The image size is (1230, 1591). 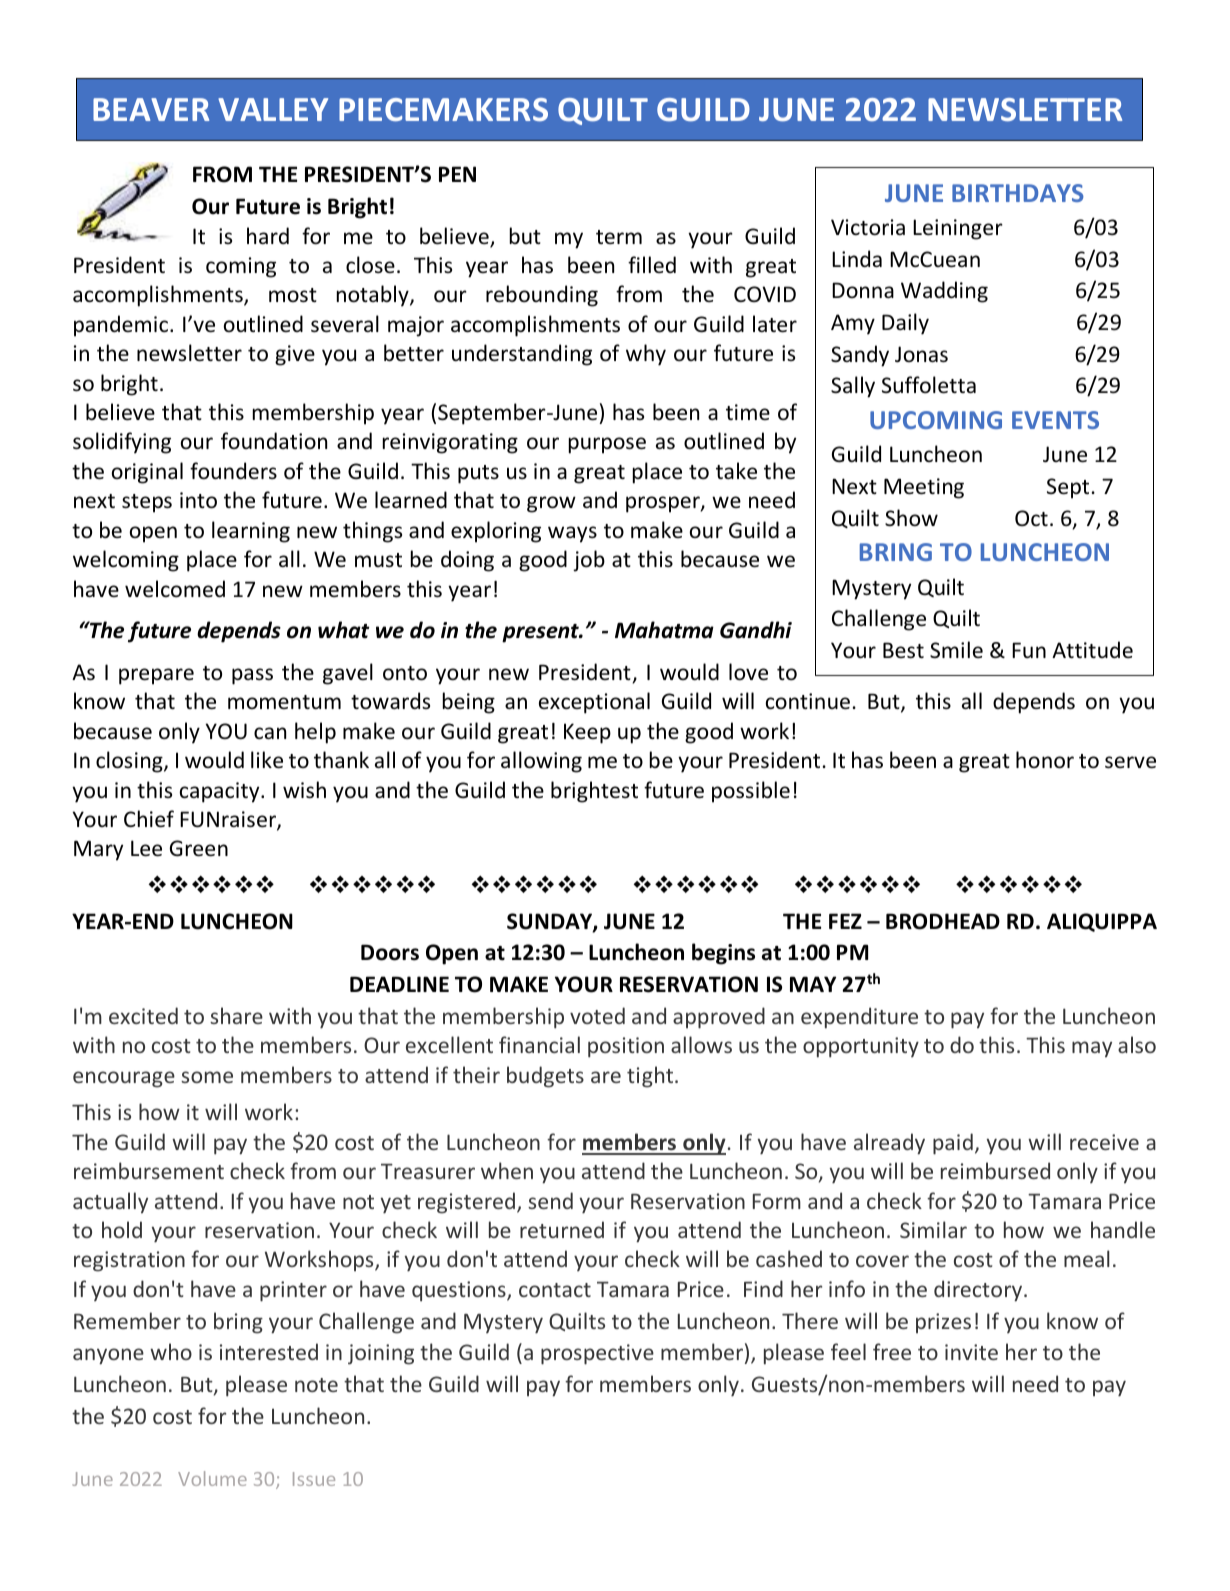 I want to click on capacity, so click(x=221, y=792).
